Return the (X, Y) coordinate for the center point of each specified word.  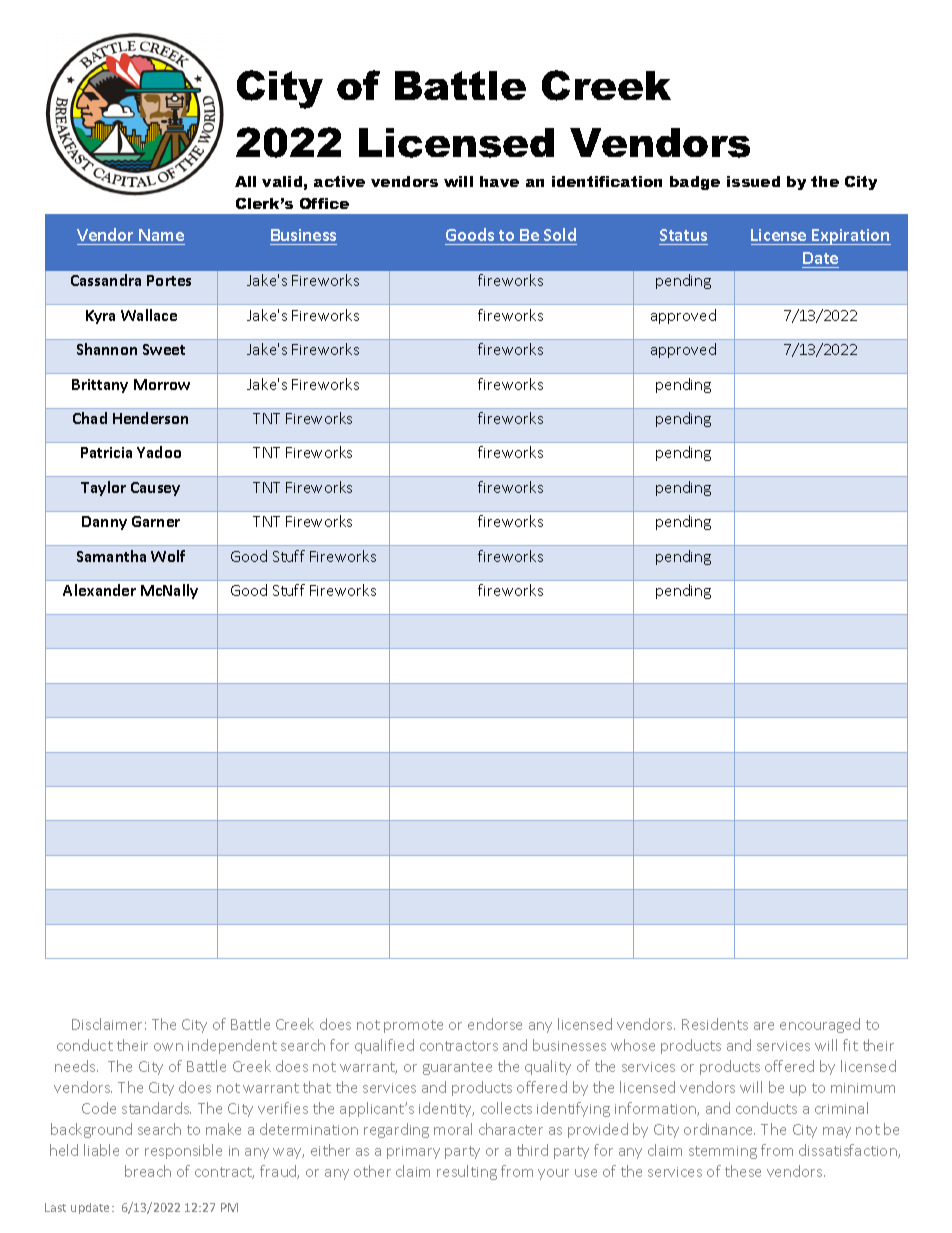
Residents (715, 1024)
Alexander (99, 590)
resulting (467, 1172)
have (499, 181)
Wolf (168, 556)
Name (161, 237)
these (743, 1171)
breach (148, 1171)
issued (753, 181)
